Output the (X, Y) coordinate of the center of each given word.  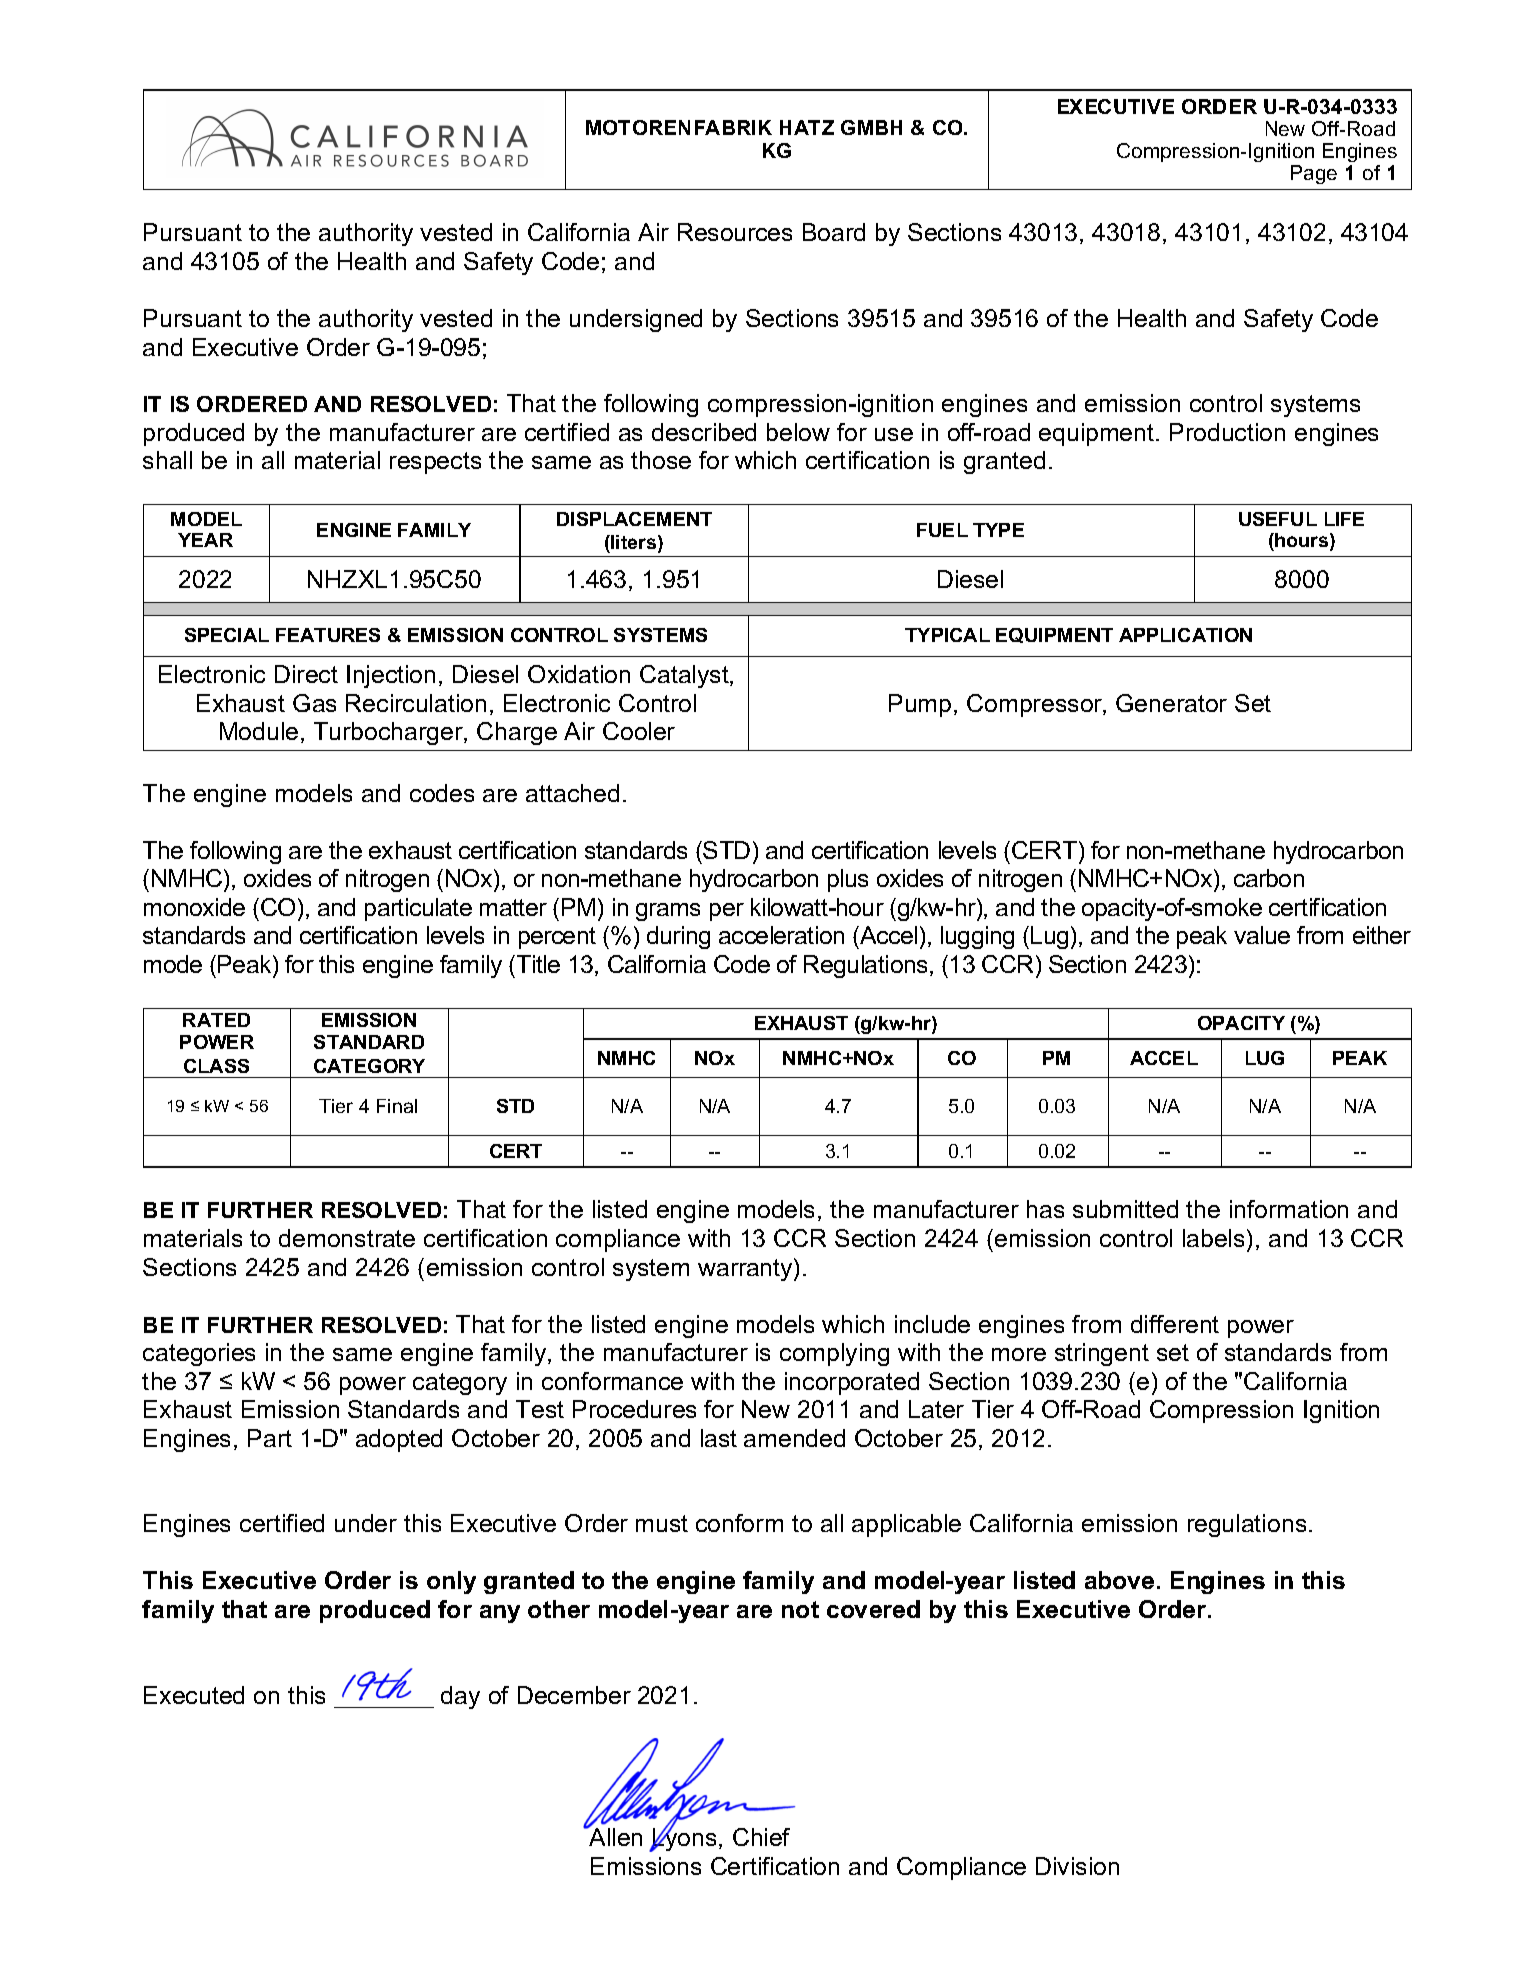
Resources (735, 232)
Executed (194, 1695)
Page (1314, 174)
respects (435, 463)
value (1262, 935)
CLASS (216, 1066)
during (678, 937)
